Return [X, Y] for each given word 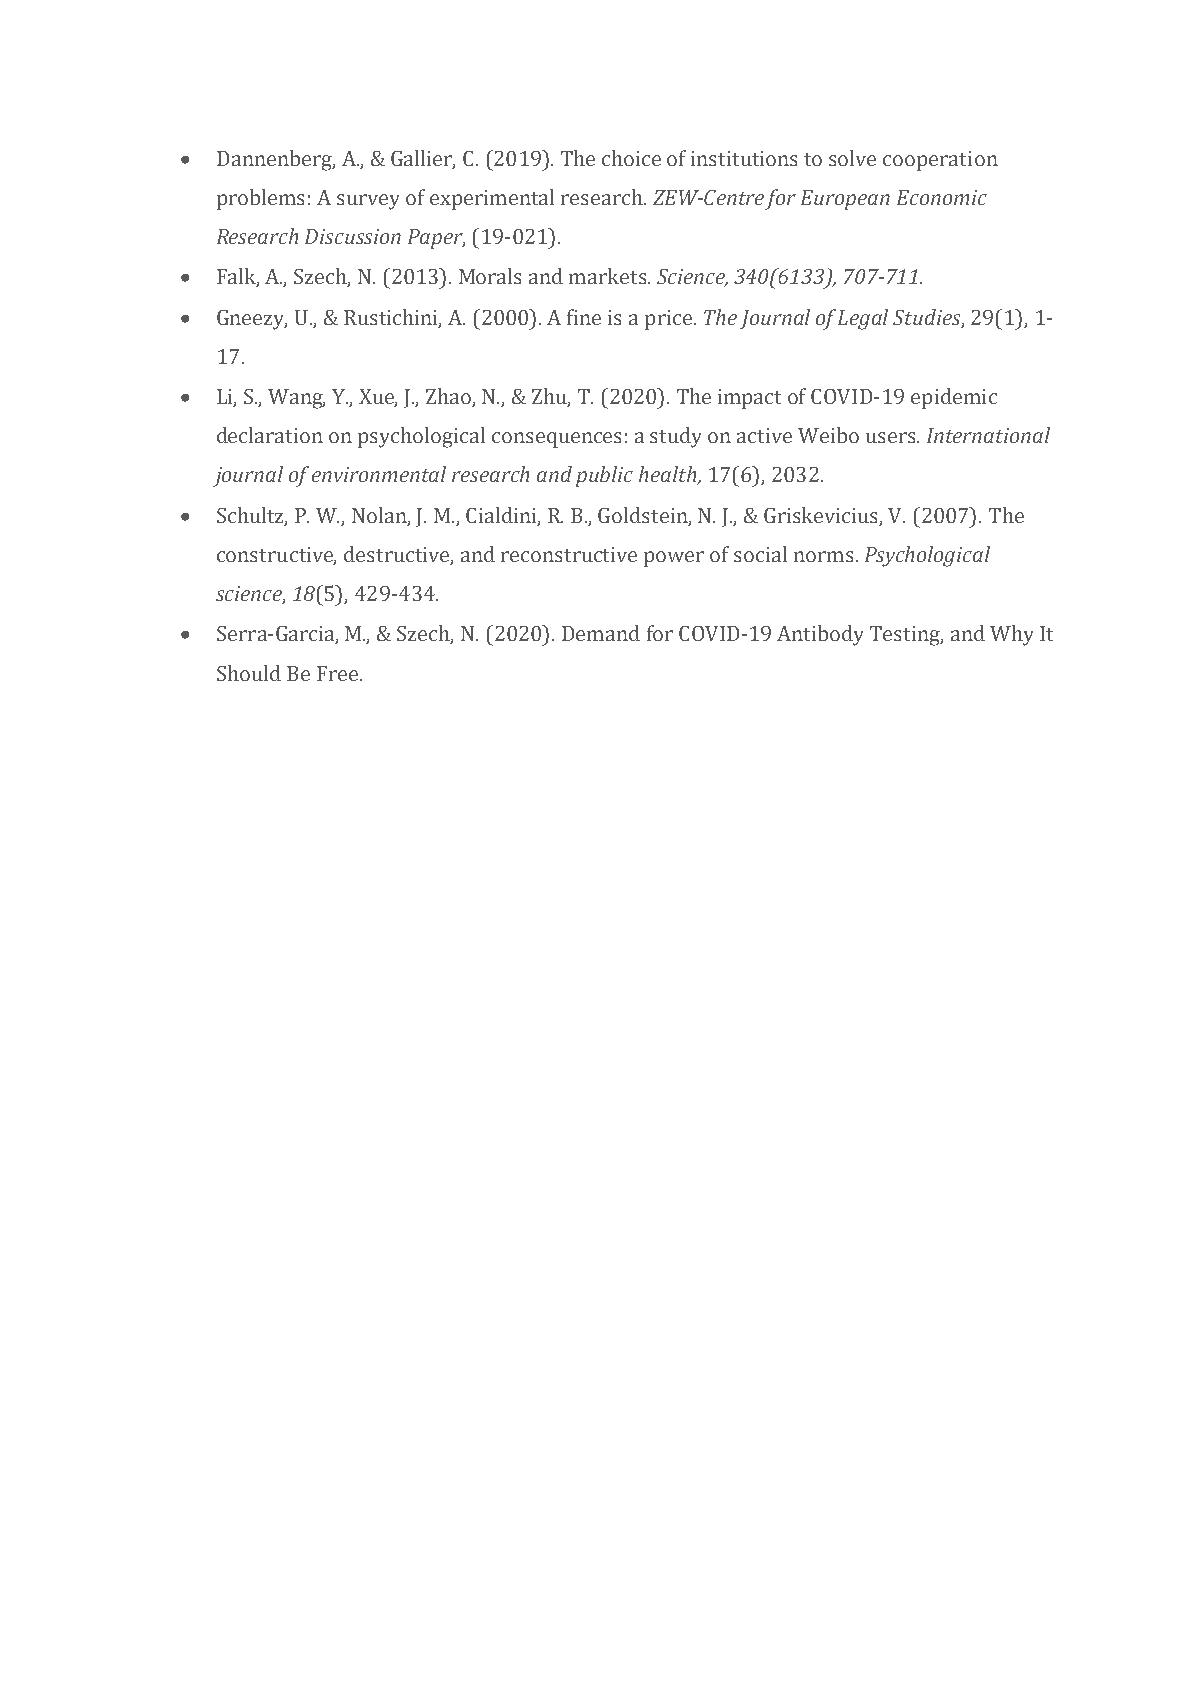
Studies [928, 318]
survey [368, 202]
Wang [296, 399]
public [604, 476]
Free [339, 673]
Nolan [380, 516]
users [892, 437]
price [668, 320]
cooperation [940, 161]
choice [631, 158]
